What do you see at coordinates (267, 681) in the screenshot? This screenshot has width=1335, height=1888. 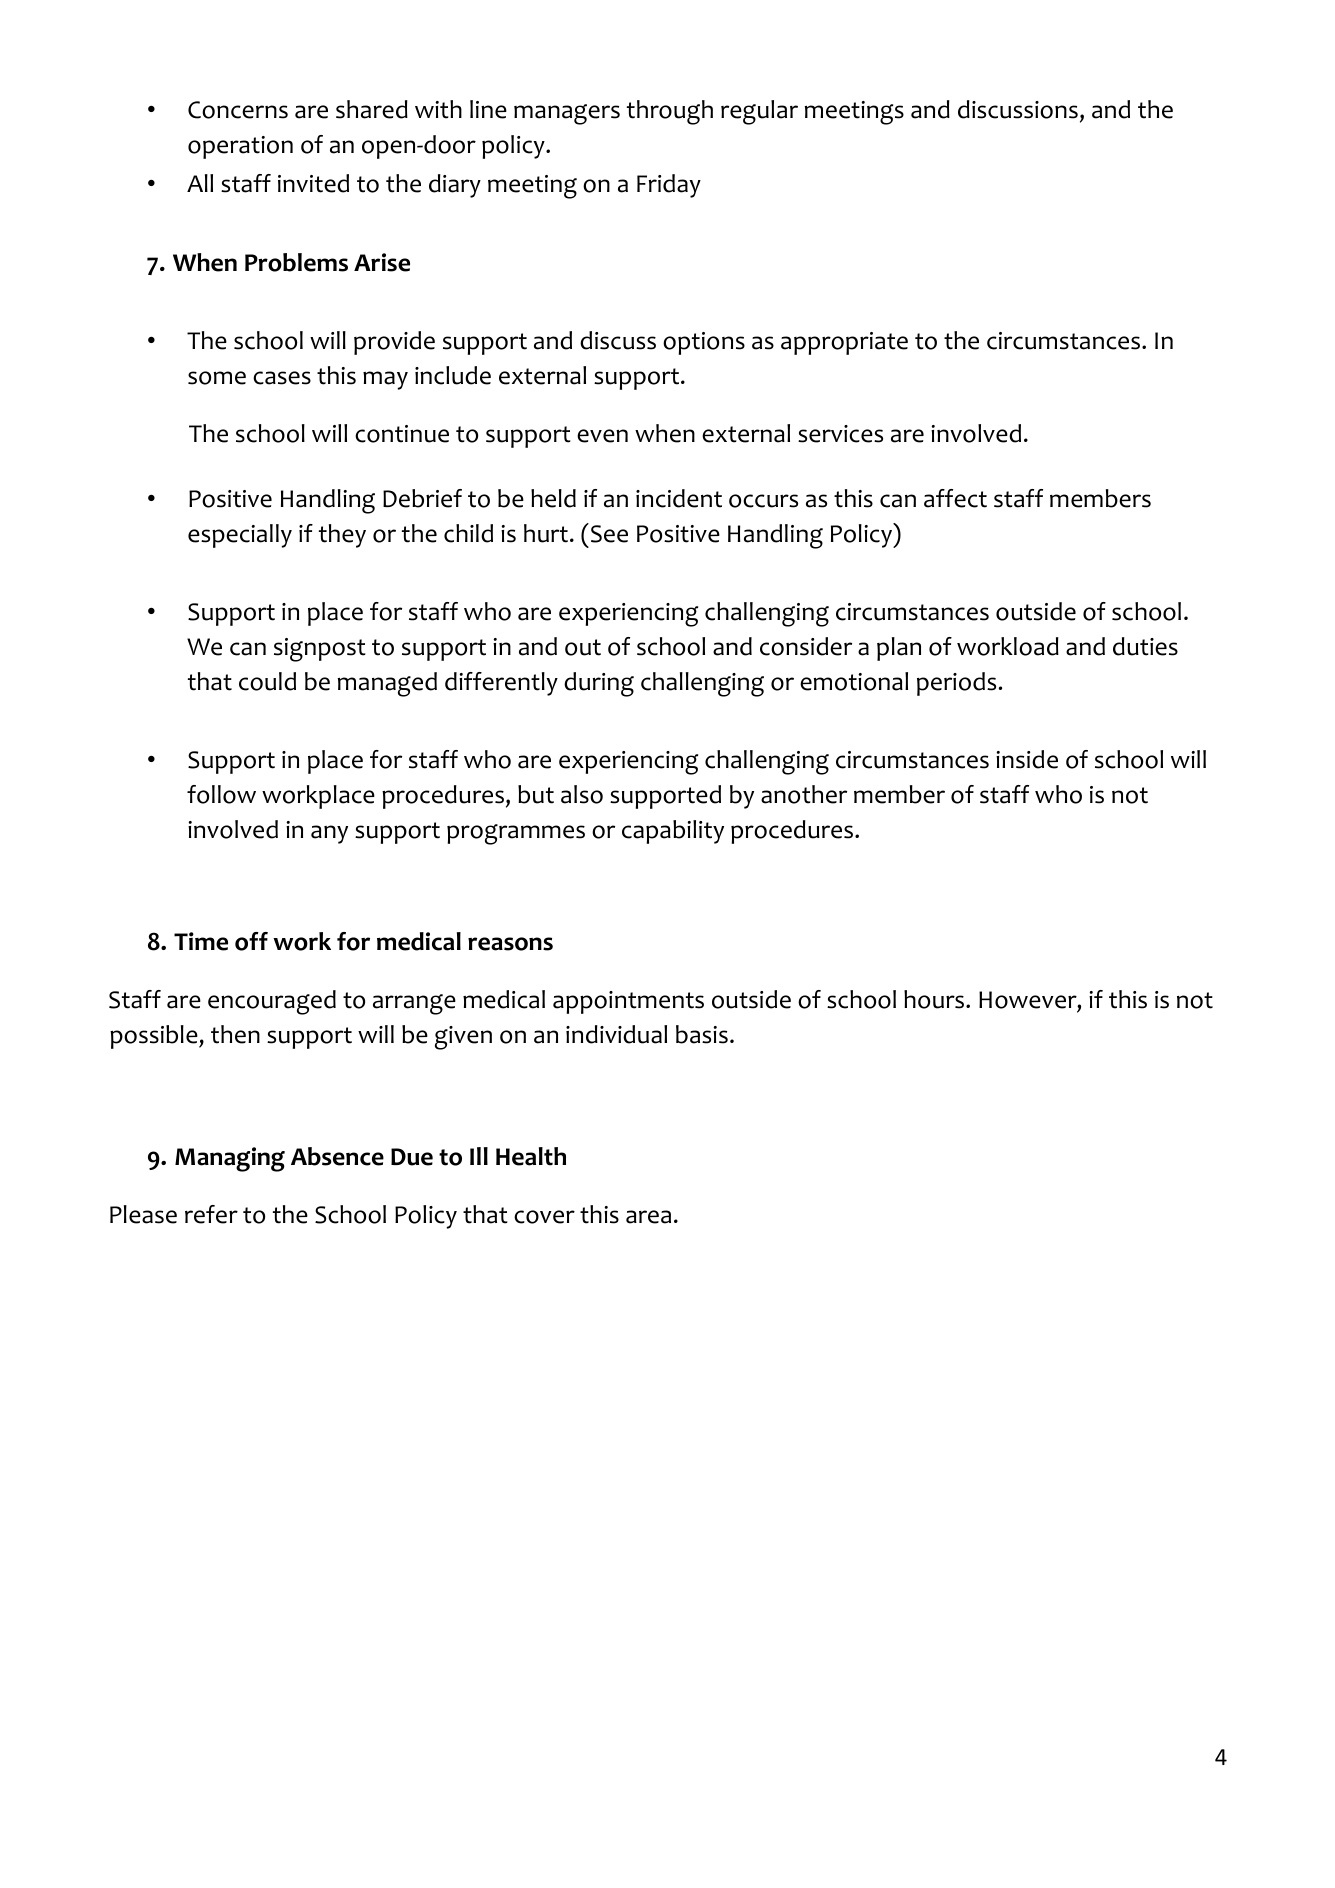 I see `could` at bounding box center [267, 681].
